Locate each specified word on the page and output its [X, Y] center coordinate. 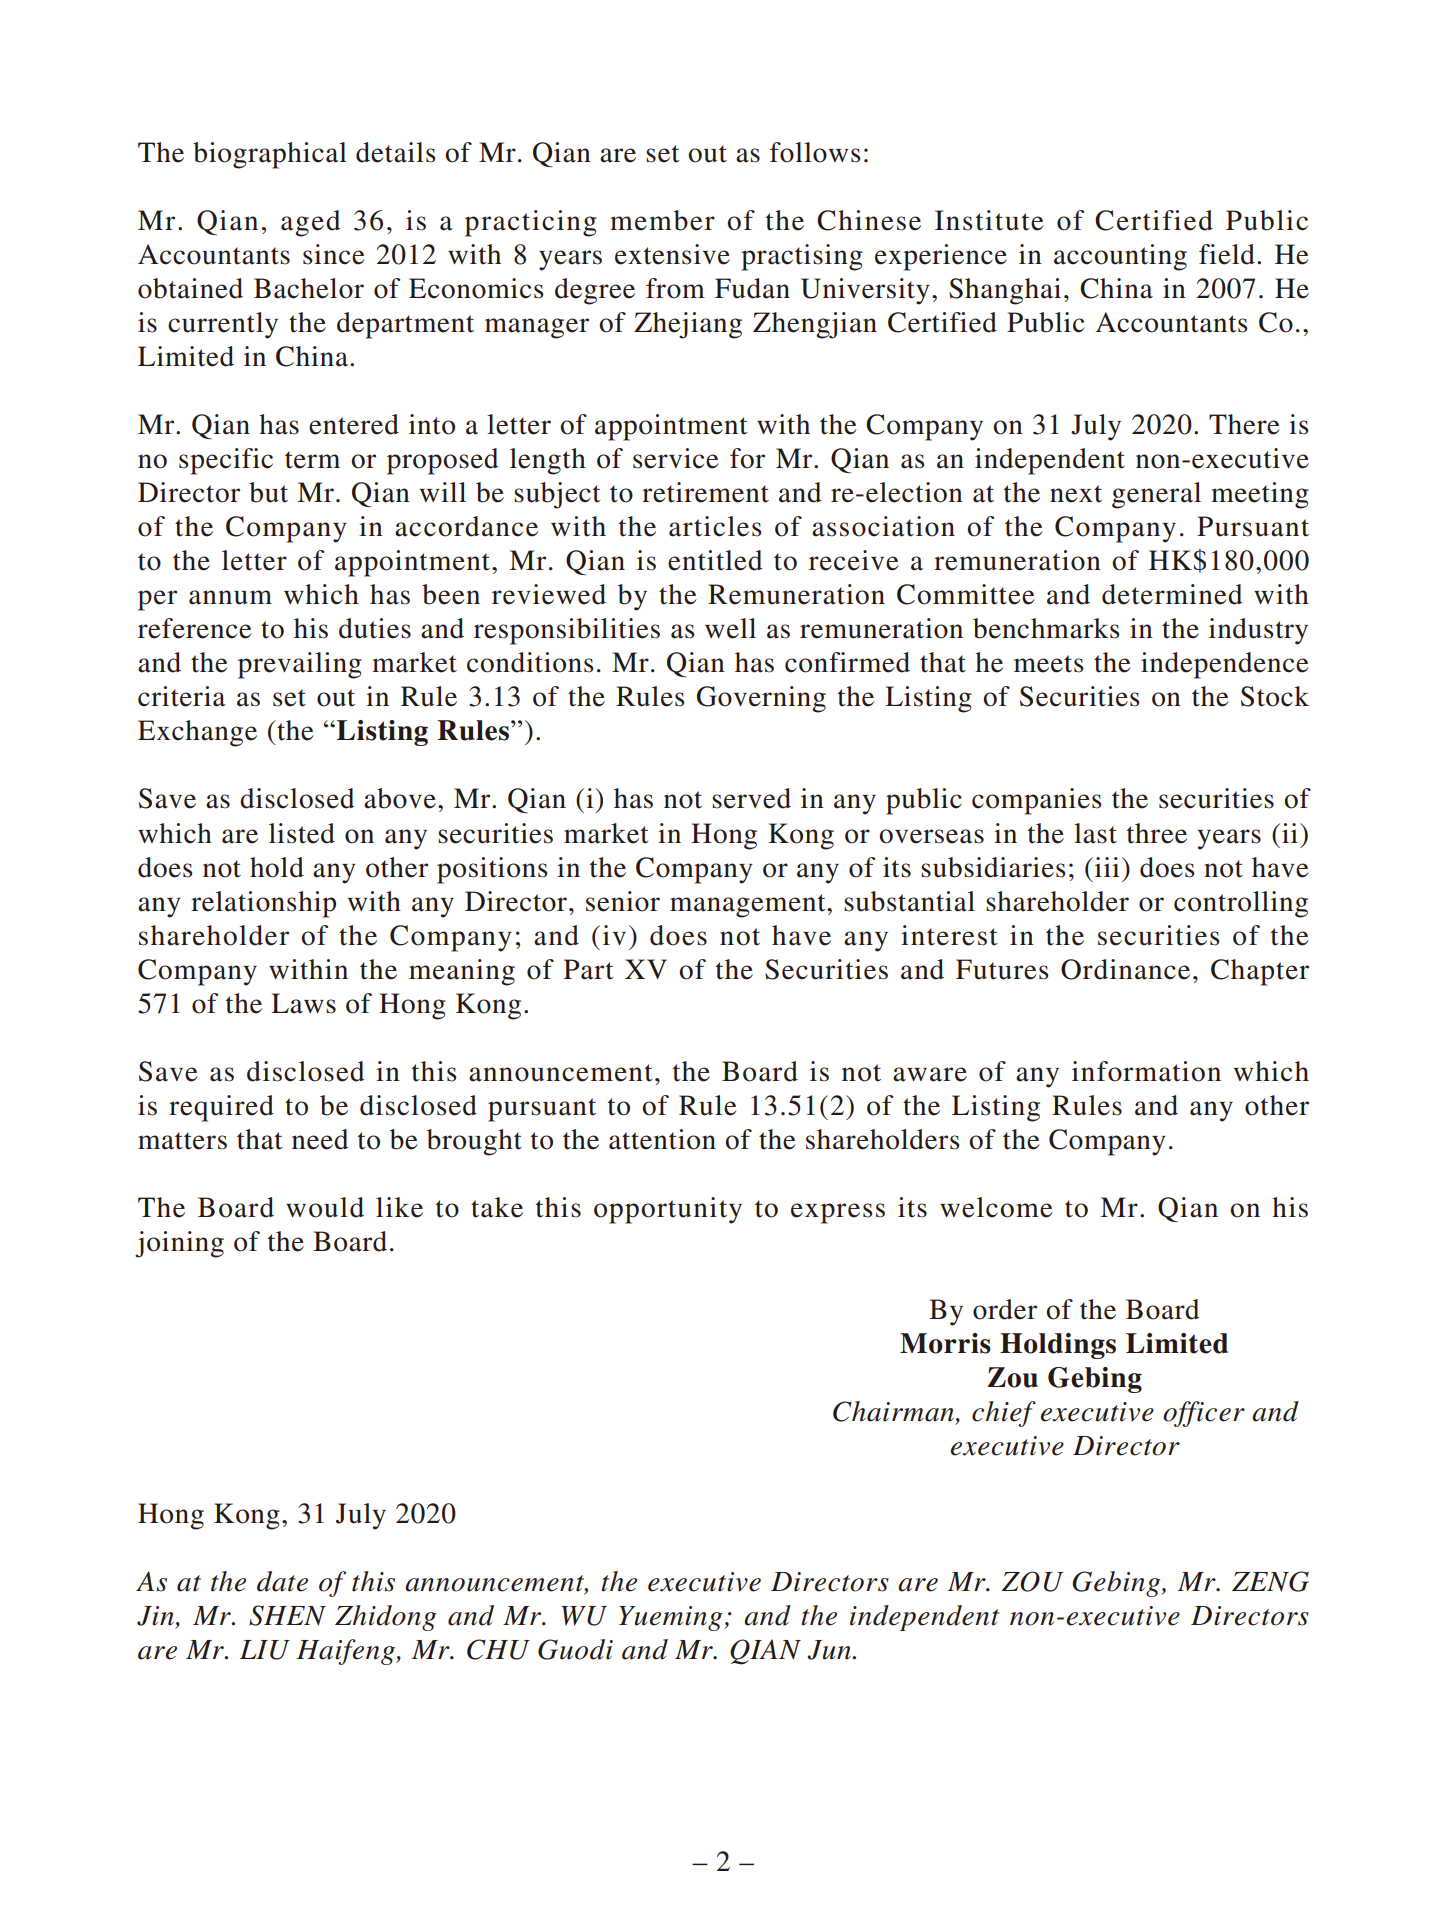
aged [310, 223]
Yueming [672, 1618]
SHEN [287, 1615]
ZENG [1270, 1581]
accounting [1120, 257]
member [662, 220]
